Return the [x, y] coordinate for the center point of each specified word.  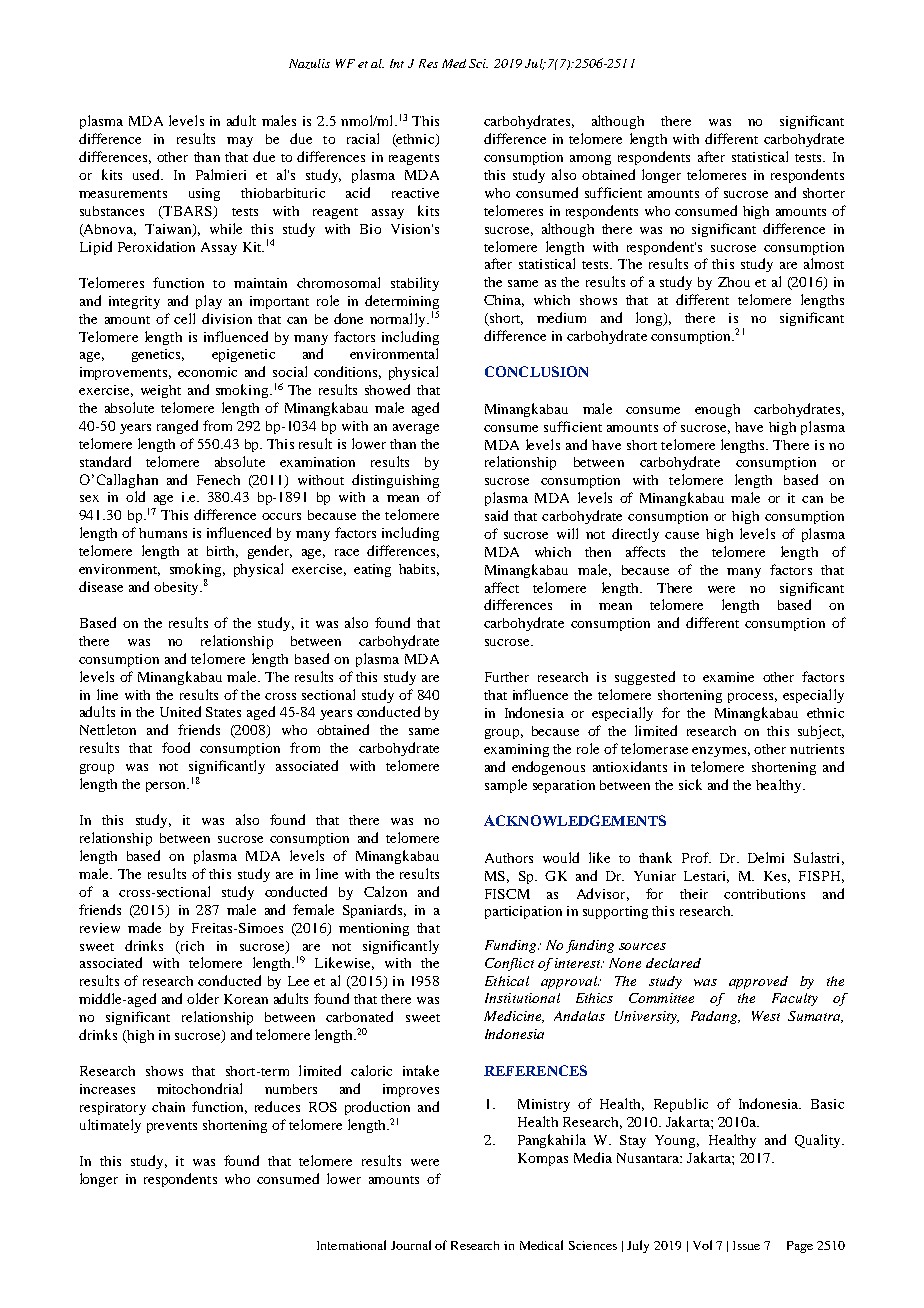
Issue [746, 1245]
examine [728, 677]
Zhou [734, 282]
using [204, 194]
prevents [172, 1127]
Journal [411, 1245]
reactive [415, 193]
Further [507, 677]
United [180, 711]
